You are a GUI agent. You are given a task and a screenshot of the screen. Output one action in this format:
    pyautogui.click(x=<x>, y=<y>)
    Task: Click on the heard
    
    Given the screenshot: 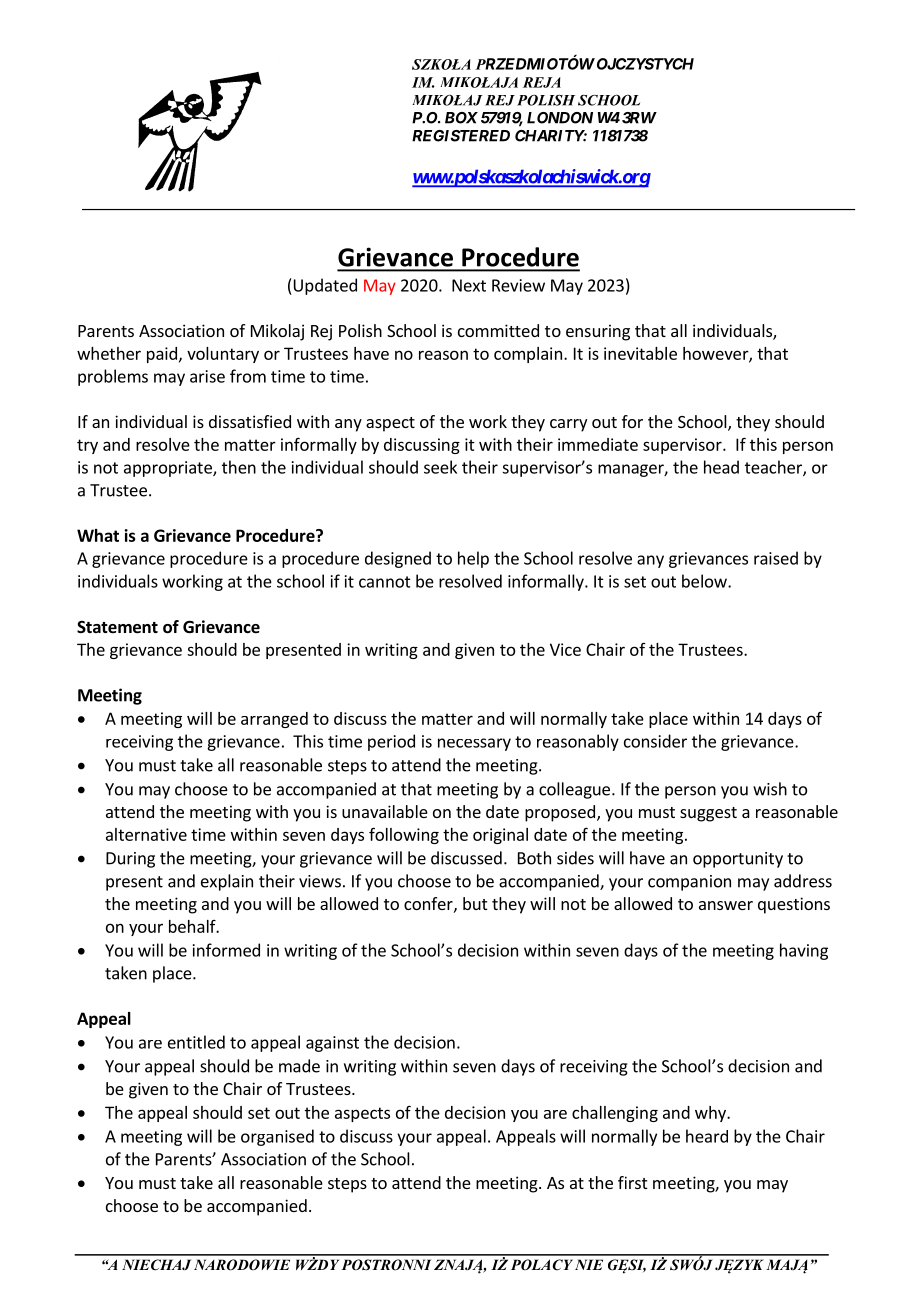 What is the action you would take?
    pyautogui.click(x=707, y=1136)
